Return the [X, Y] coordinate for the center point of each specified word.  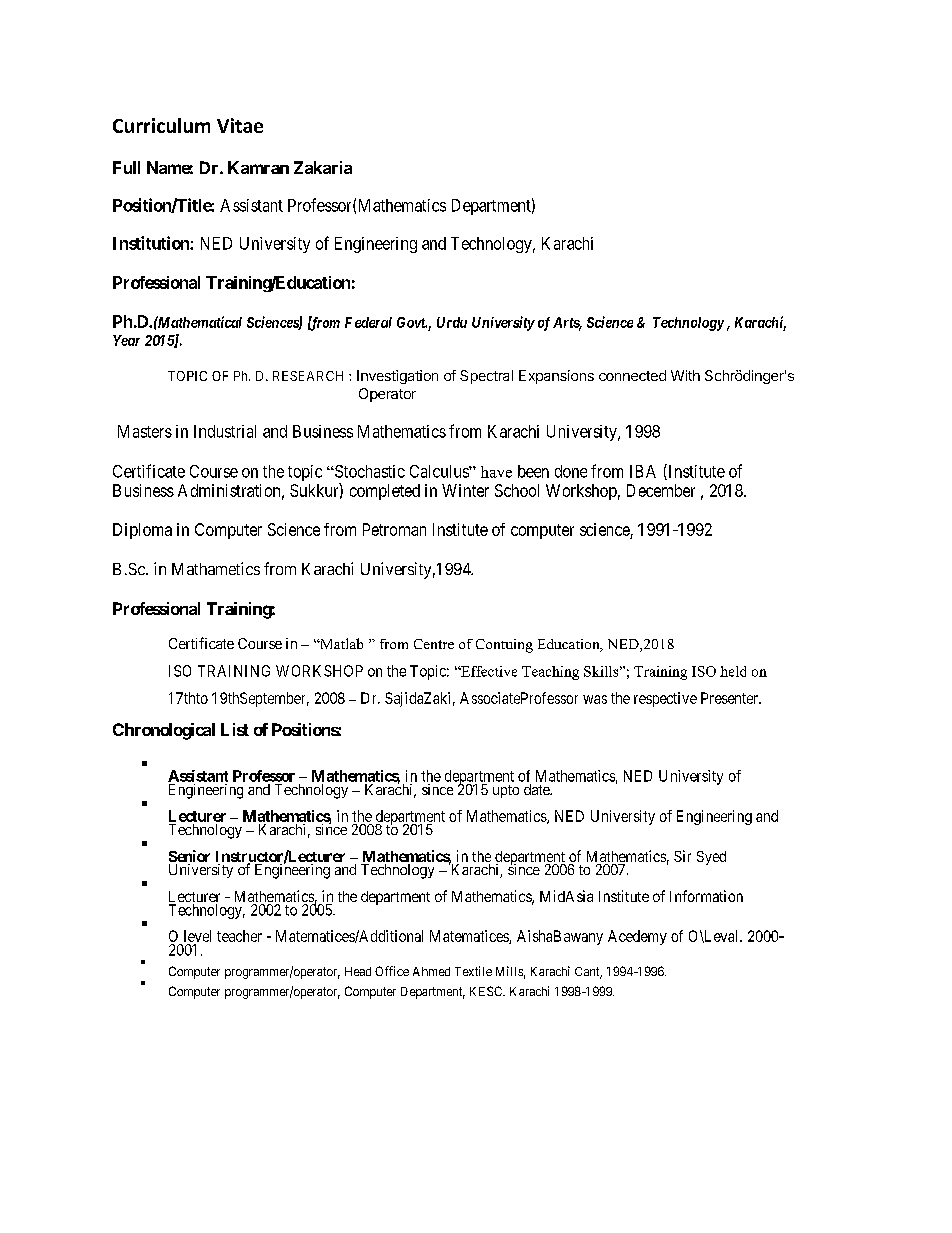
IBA [643, 471]
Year [126, 340]
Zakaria [323, 167]
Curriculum [161, 125]
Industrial [225, 431]
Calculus [440, 471]
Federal [368, 322]
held [733, 671]
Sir [682, 856]
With [685, 375]
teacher [239, 936]
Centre [434, 644]
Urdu [452, 322]
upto [506, 791]
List [235, 729]
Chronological [164, 731]
